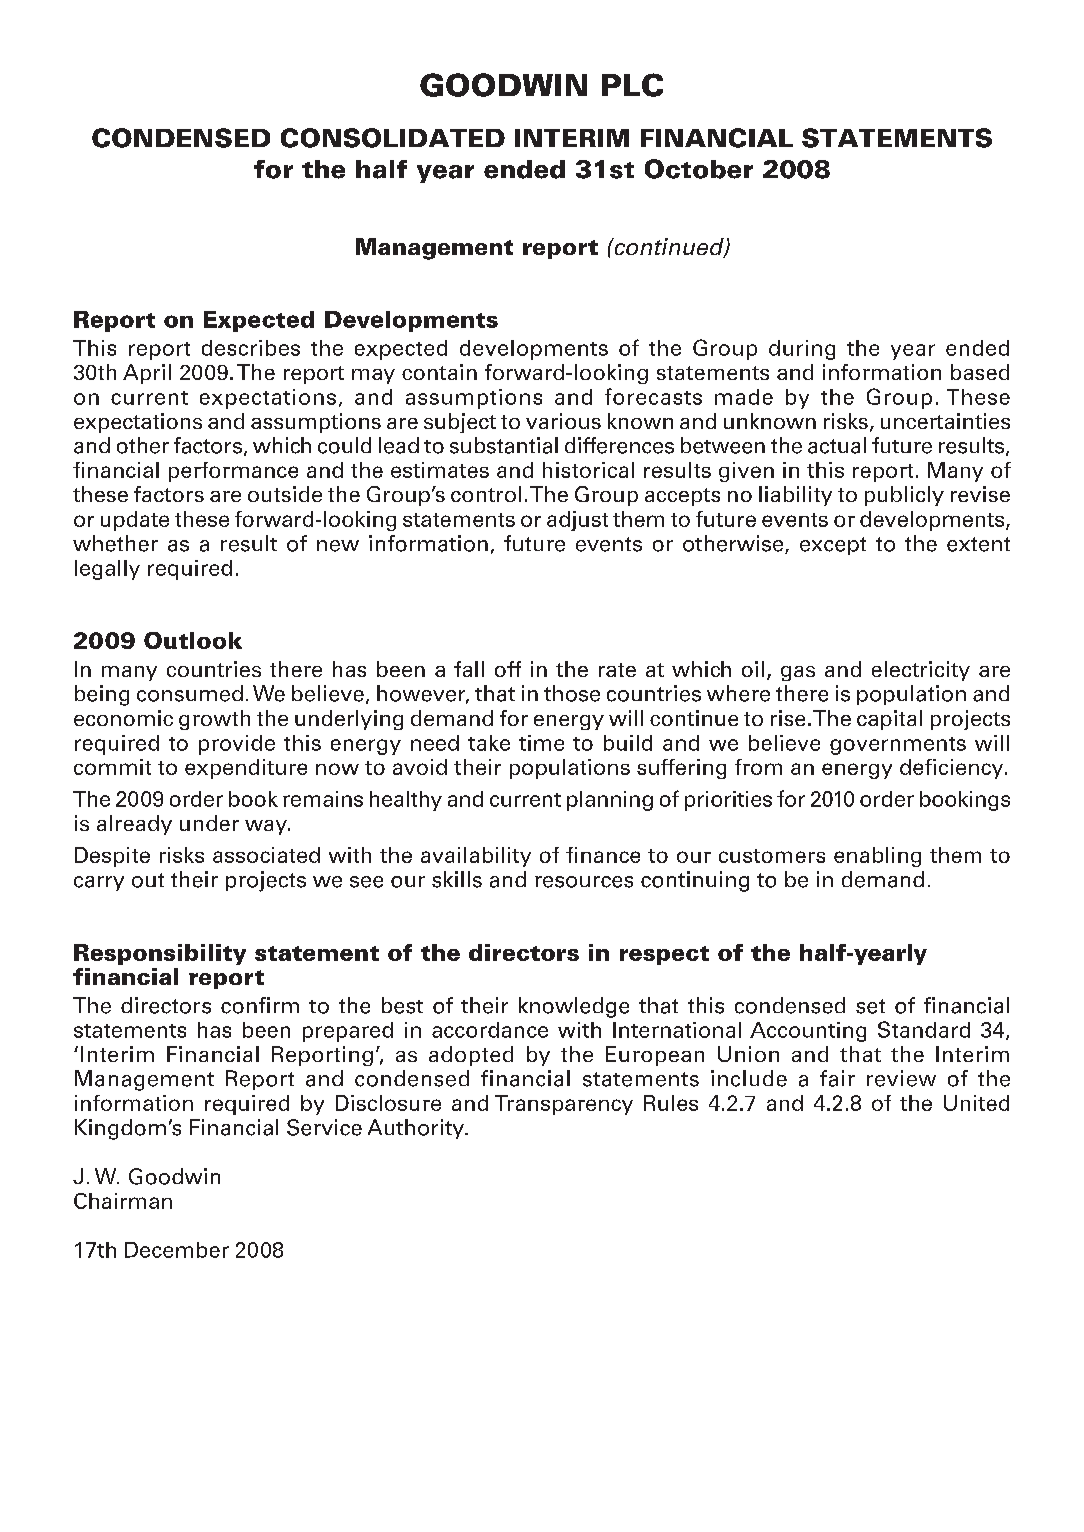  What do you see at coordinates (632, 85) in the document?
I see `PLC` at bounding box center [632, 85].
